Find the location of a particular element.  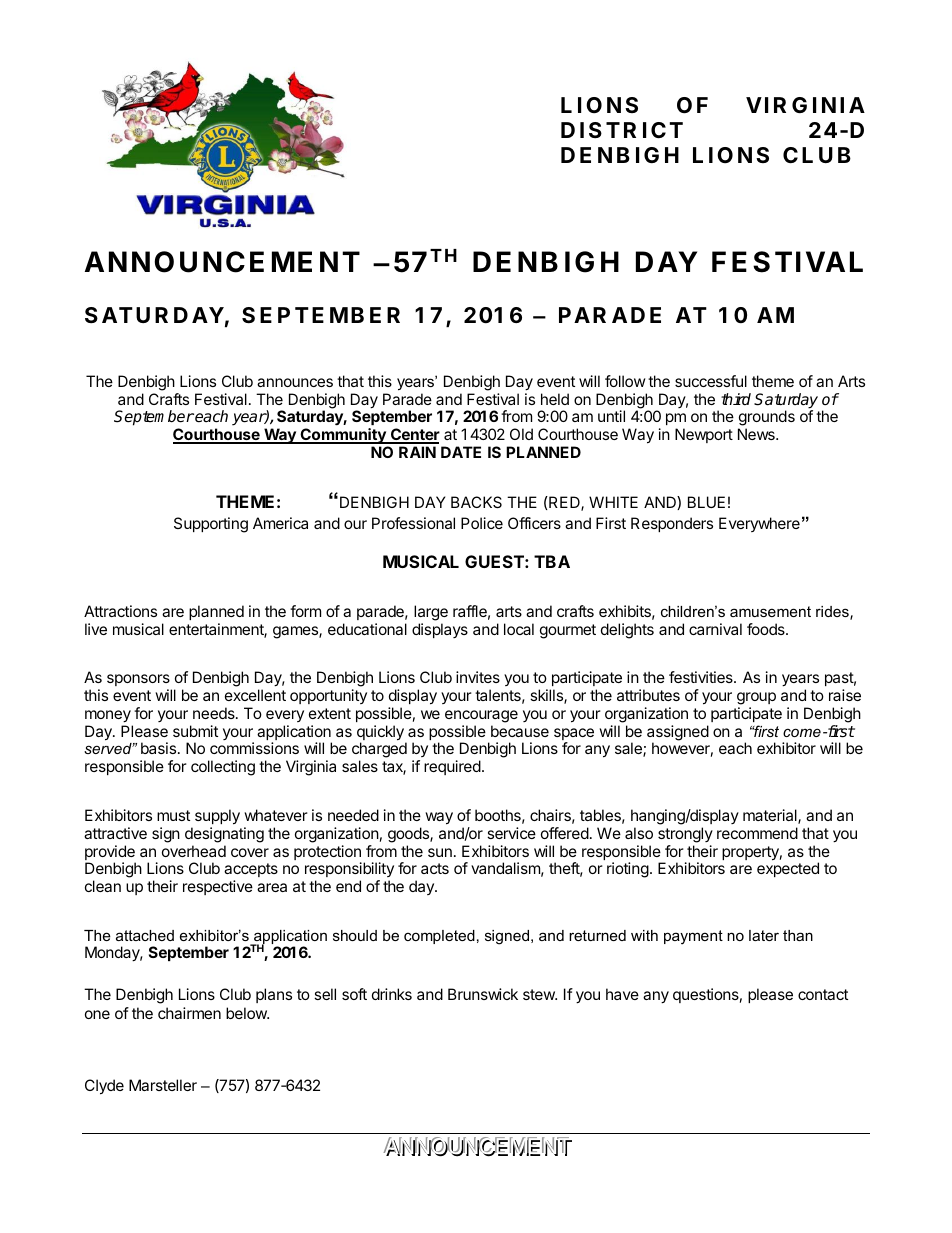

material is located at coordinates (771, 816).
